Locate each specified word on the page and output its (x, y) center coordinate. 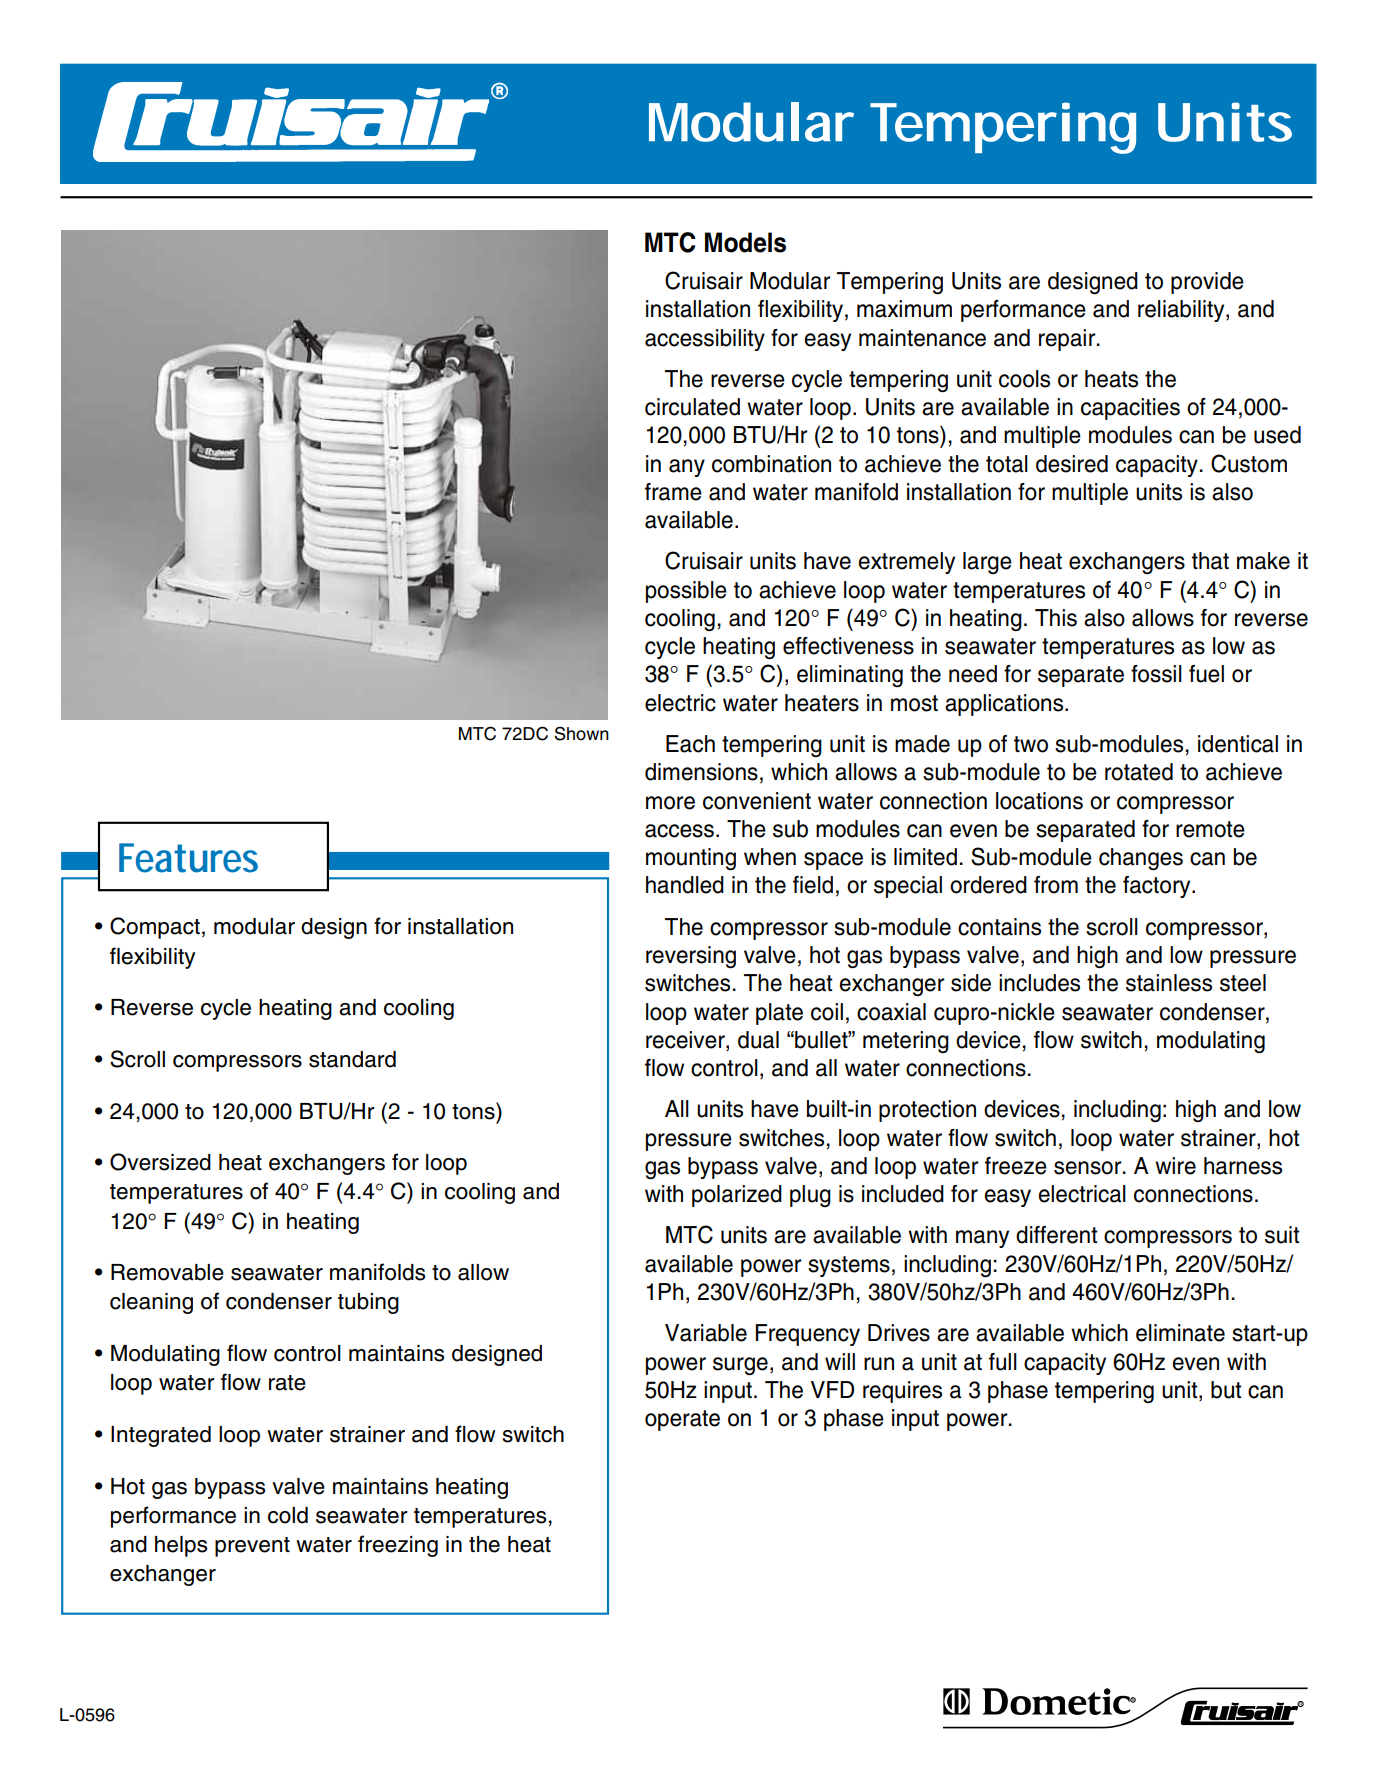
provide (1207, 283)
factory (1158, 887)
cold (288, 1515)
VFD (832, 1389)
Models (745, 242)
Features (188, 858)
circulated (692, 407)
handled (685, 885)
